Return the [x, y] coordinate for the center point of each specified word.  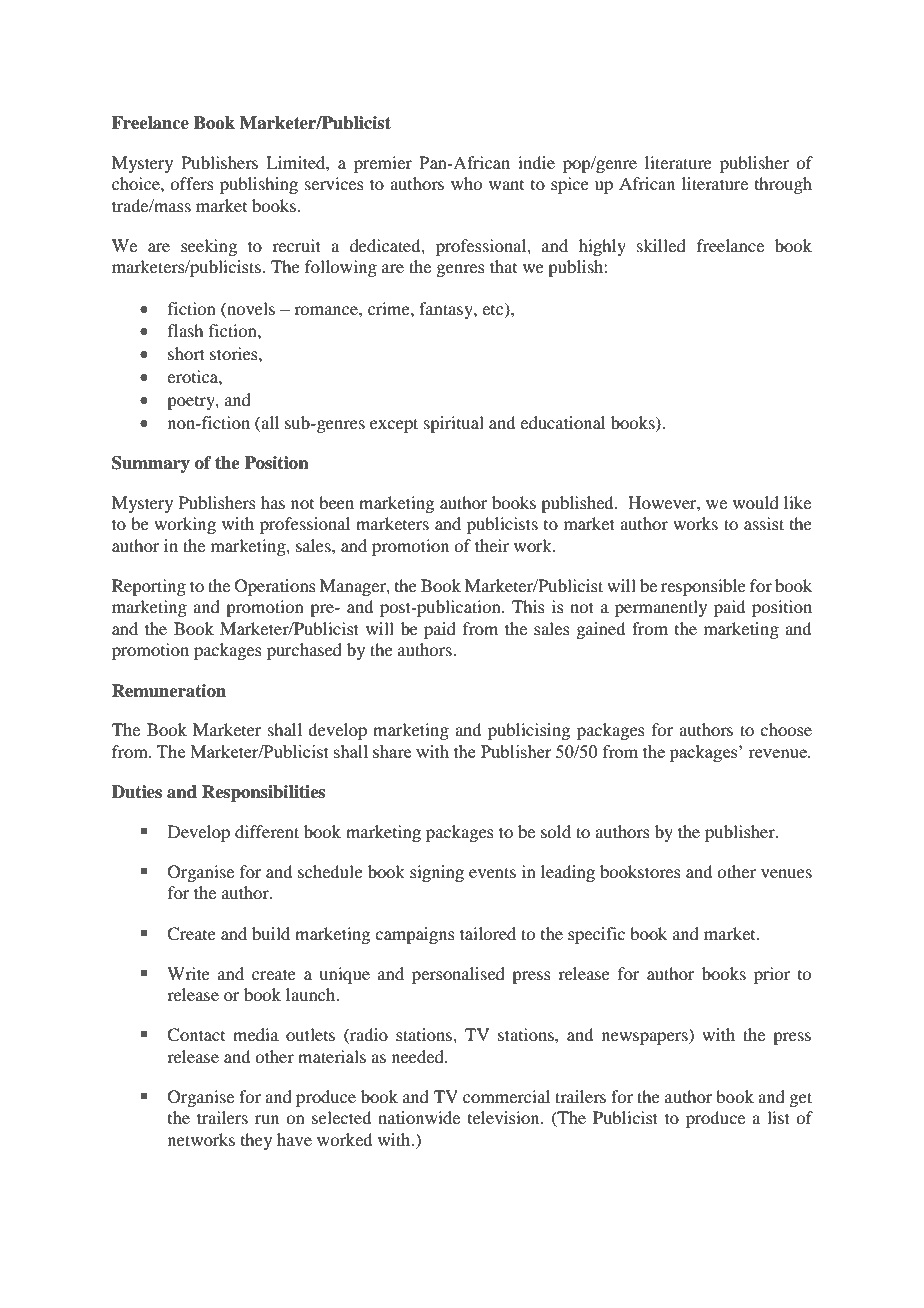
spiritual [454, 424]
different [267, 831]
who [466, 183]
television [505, 1117]
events [492, 872]
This [528, 606]
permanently [661, 608]
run [267, 1119]
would [756, 502]
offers [192, 183]
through [783, 185]
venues [786, 873]
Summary [151, 464]
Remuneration [169, 691]
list [778, 1117]
